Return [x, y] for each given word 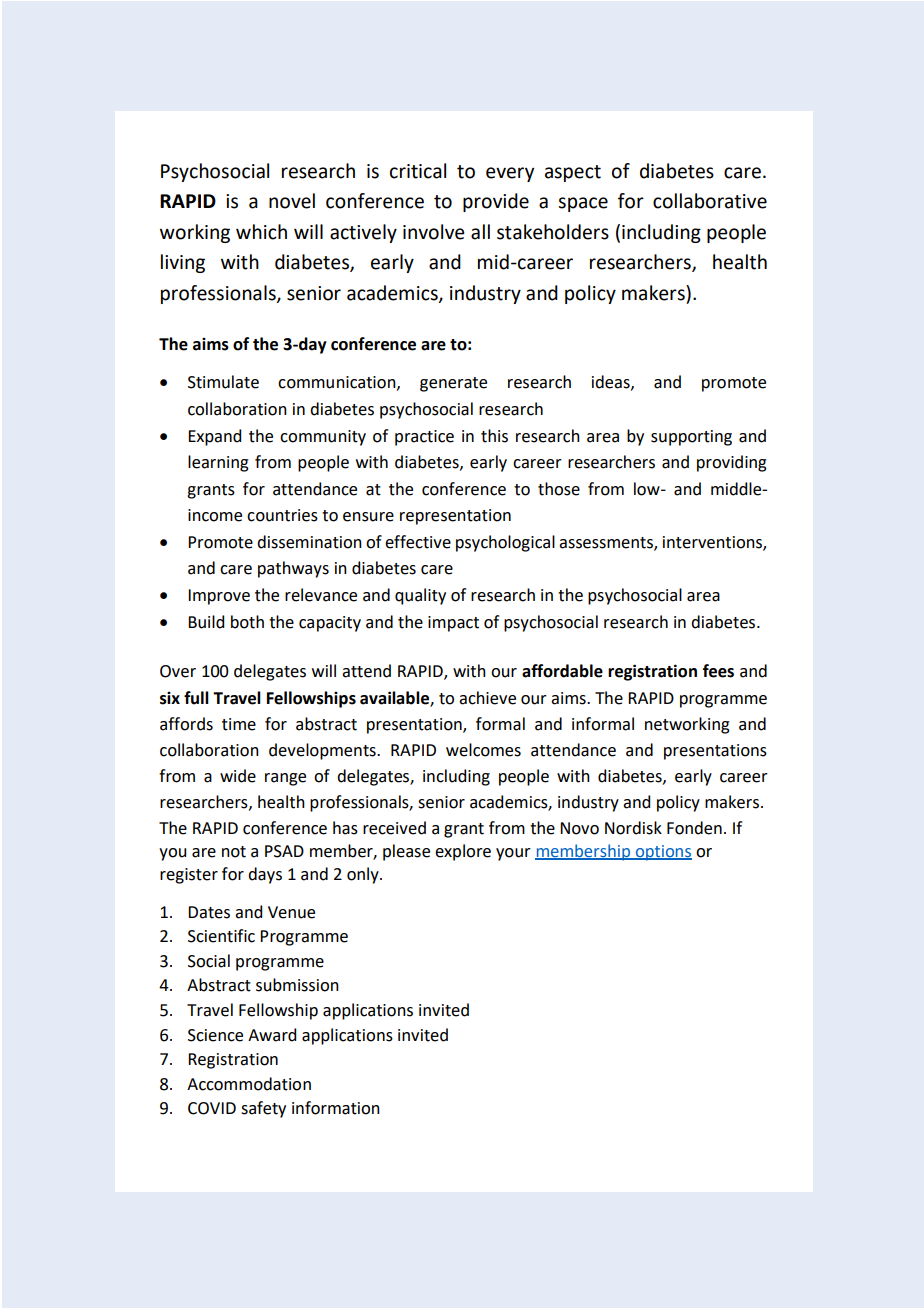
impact [453, 624]
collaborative [710, 201]
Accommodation [249, 1084]
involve [433, 232]
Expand [214, 437]
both [247, 622]
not [234, 852]
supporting [691, 438]
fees [718, 671]
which [261, 232]
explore [463, 852]
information [336, 1108]
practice [424, 438]
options [662, 853]
